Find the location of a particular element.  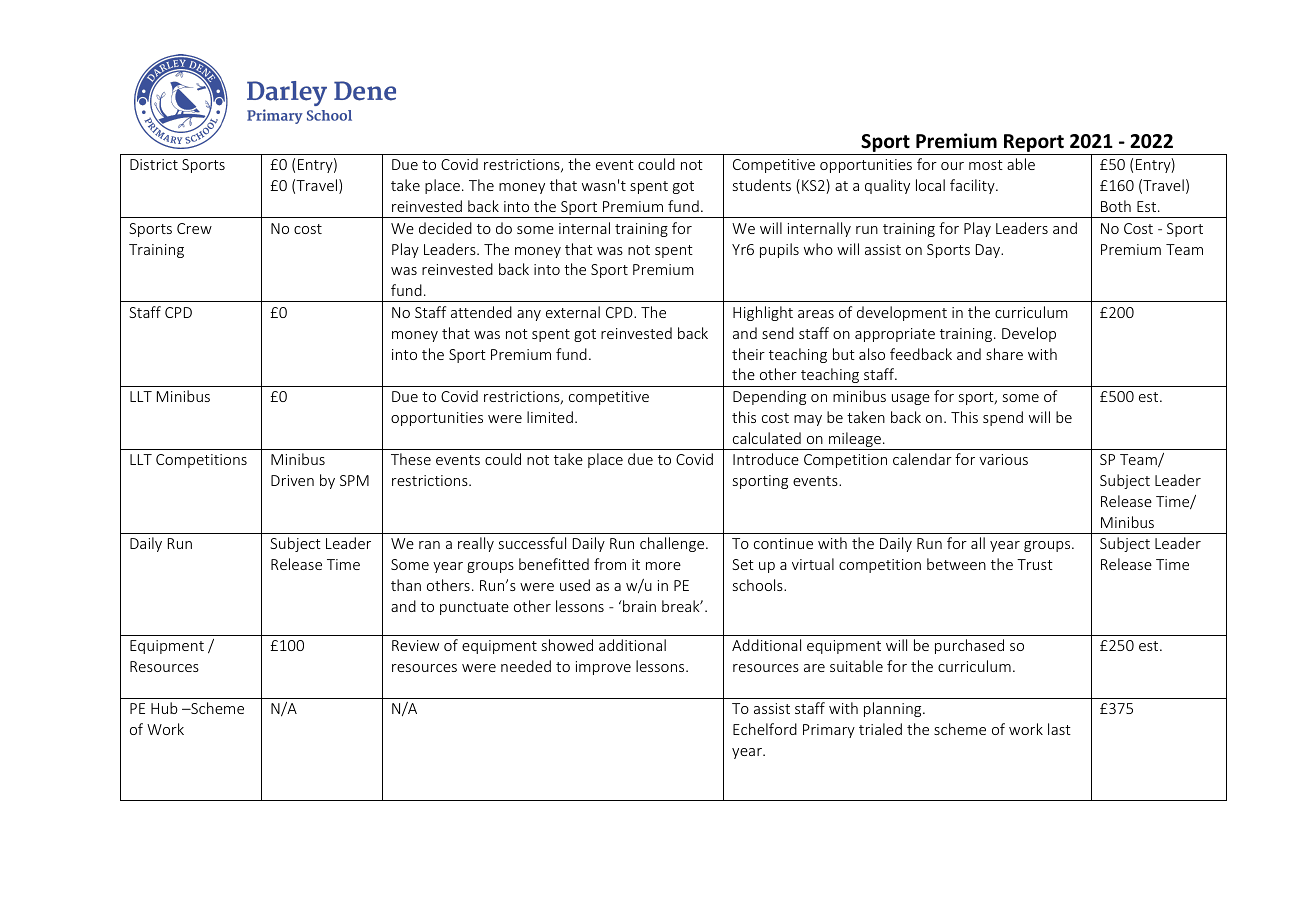

Driven is located at coordinates (292, 480).
